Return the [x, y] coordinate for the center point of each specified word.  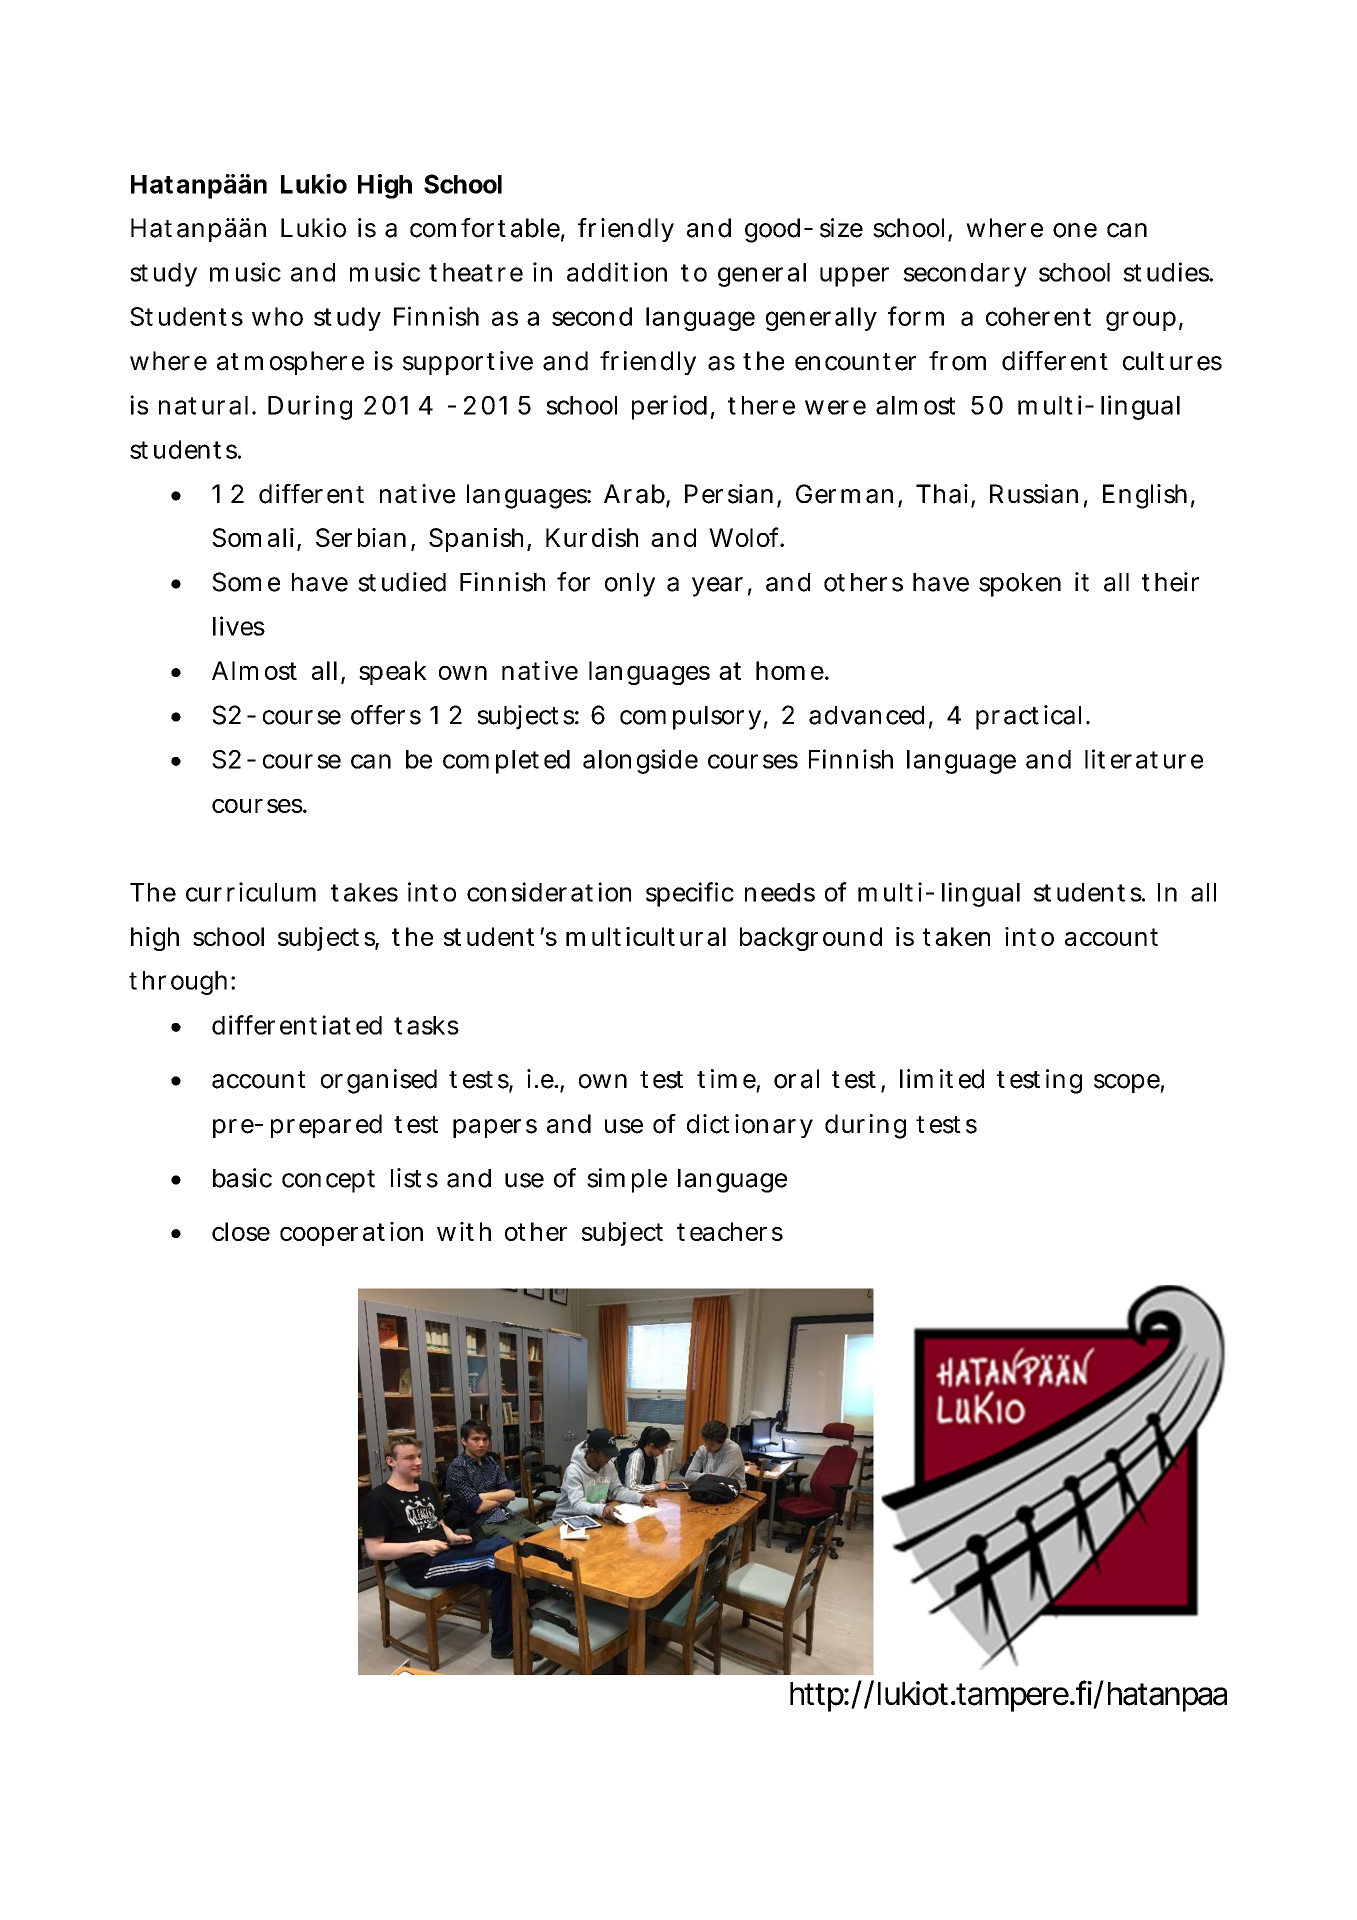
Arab [637, 495]
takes [364, 892]
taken [956, 936]
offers [386, 715]
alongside [640, 761]
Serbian [364, 538]
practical [1028, 717]
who [277, 316]
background [811, 939]
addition [617, 272]
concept [328, 1181]
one [1075, 230]
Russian [1034, 494]
